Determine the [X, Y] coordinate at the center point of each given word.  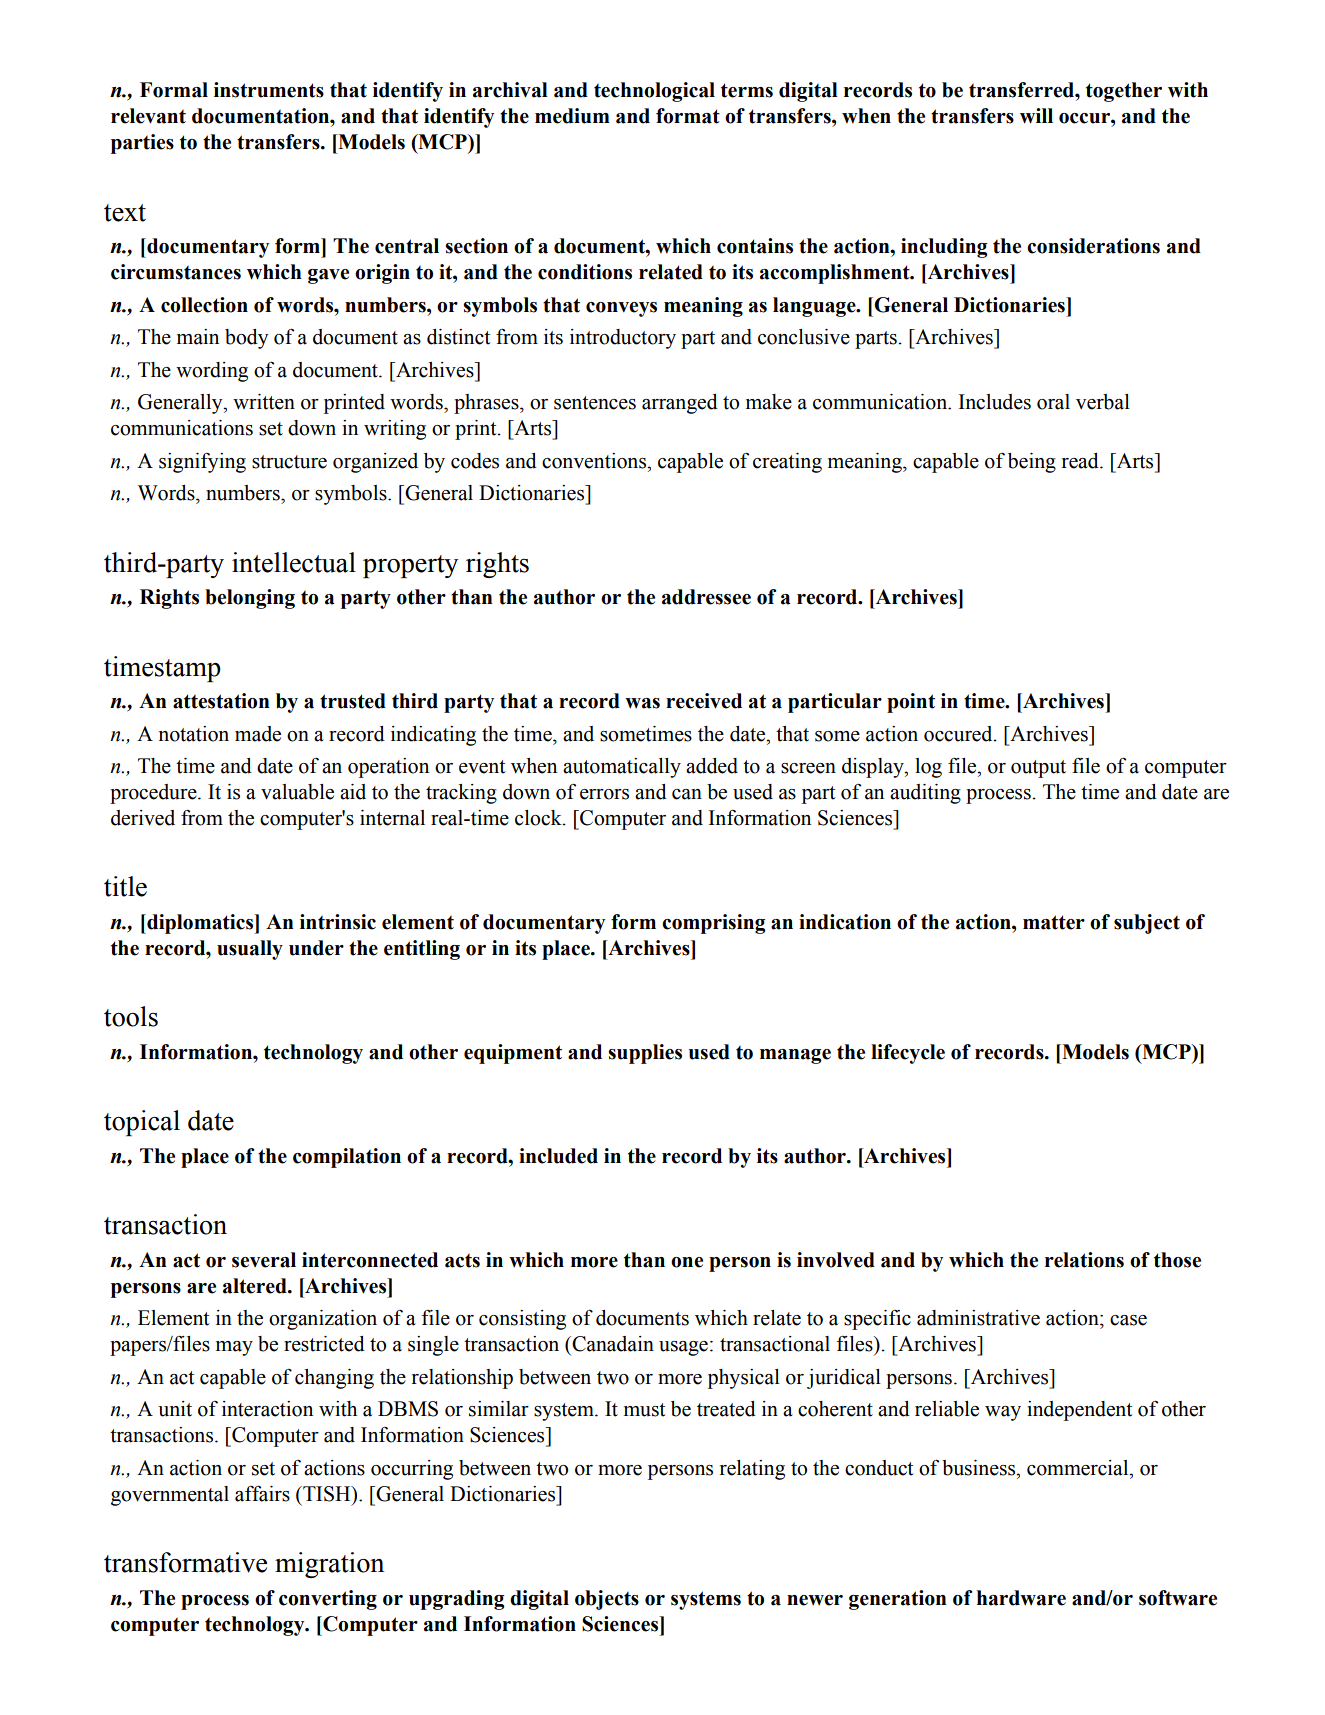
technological [654, 92]
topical [142, 1123]
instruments [269, 90]
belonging [250, 599]
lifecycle [908, 1054]
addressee [706, 597]
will [1036, 116]
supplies [645, 1054]
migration [329, 1565]
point [911, 703]
